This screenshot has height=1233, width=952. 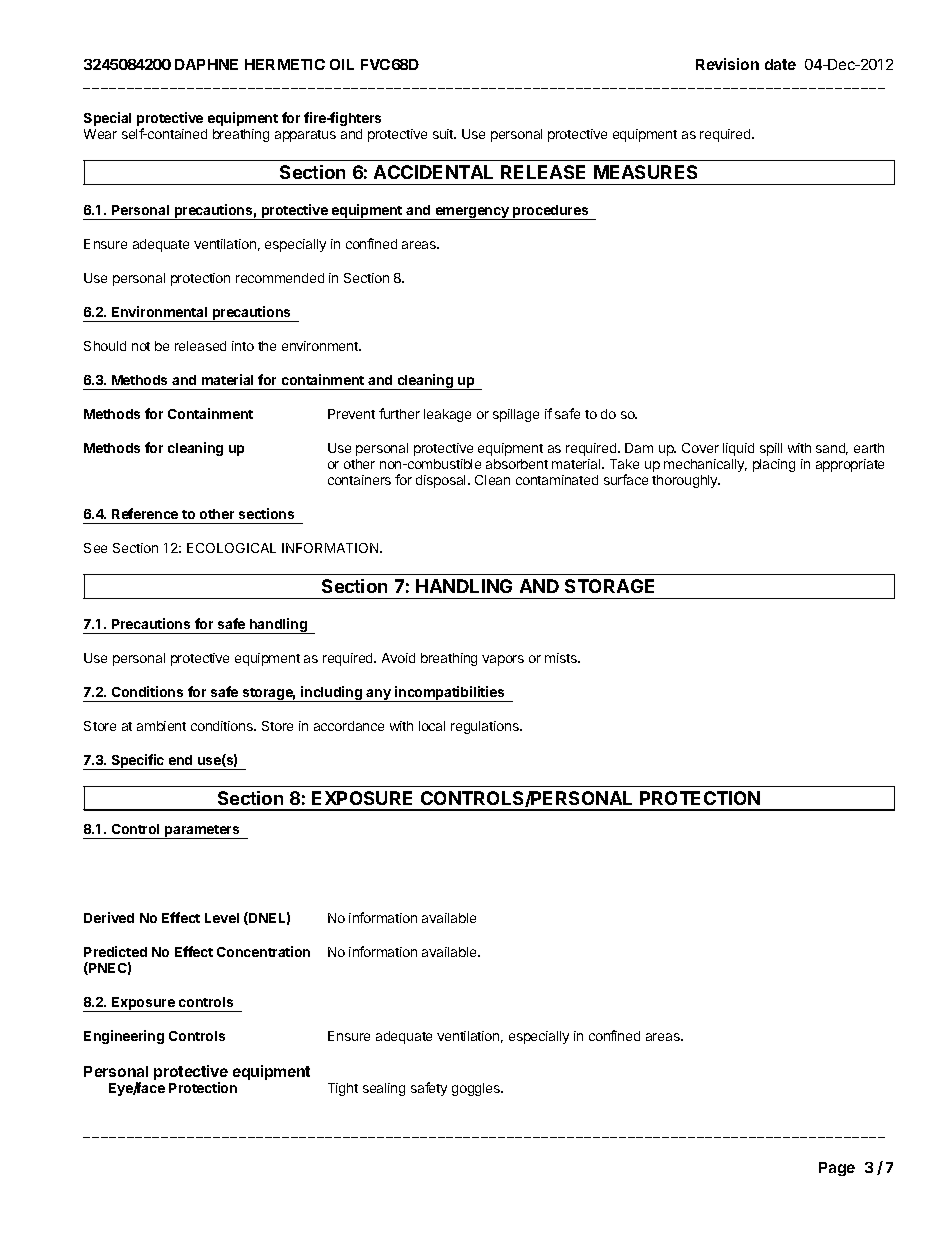 What do you see at coordinates (780, 64) in the screenshot?
I see `date` at bounding box center [780, 64].
